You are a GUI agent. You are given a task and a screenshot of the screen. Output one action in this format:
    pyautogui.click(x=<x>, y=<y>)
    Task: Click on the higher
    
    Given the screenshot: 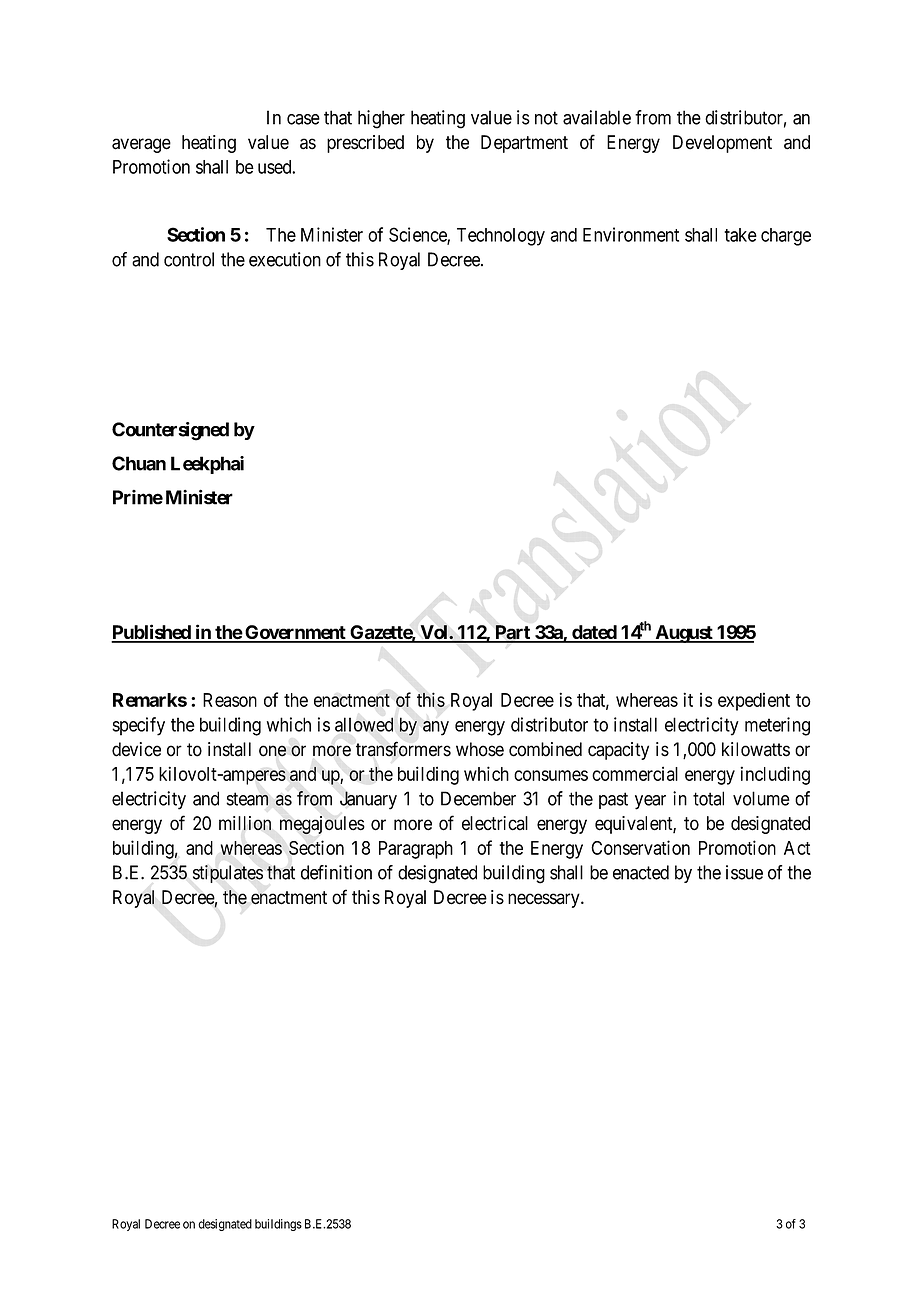 What is the action you would take?
    pyautogui.click(x=381, y=119)
